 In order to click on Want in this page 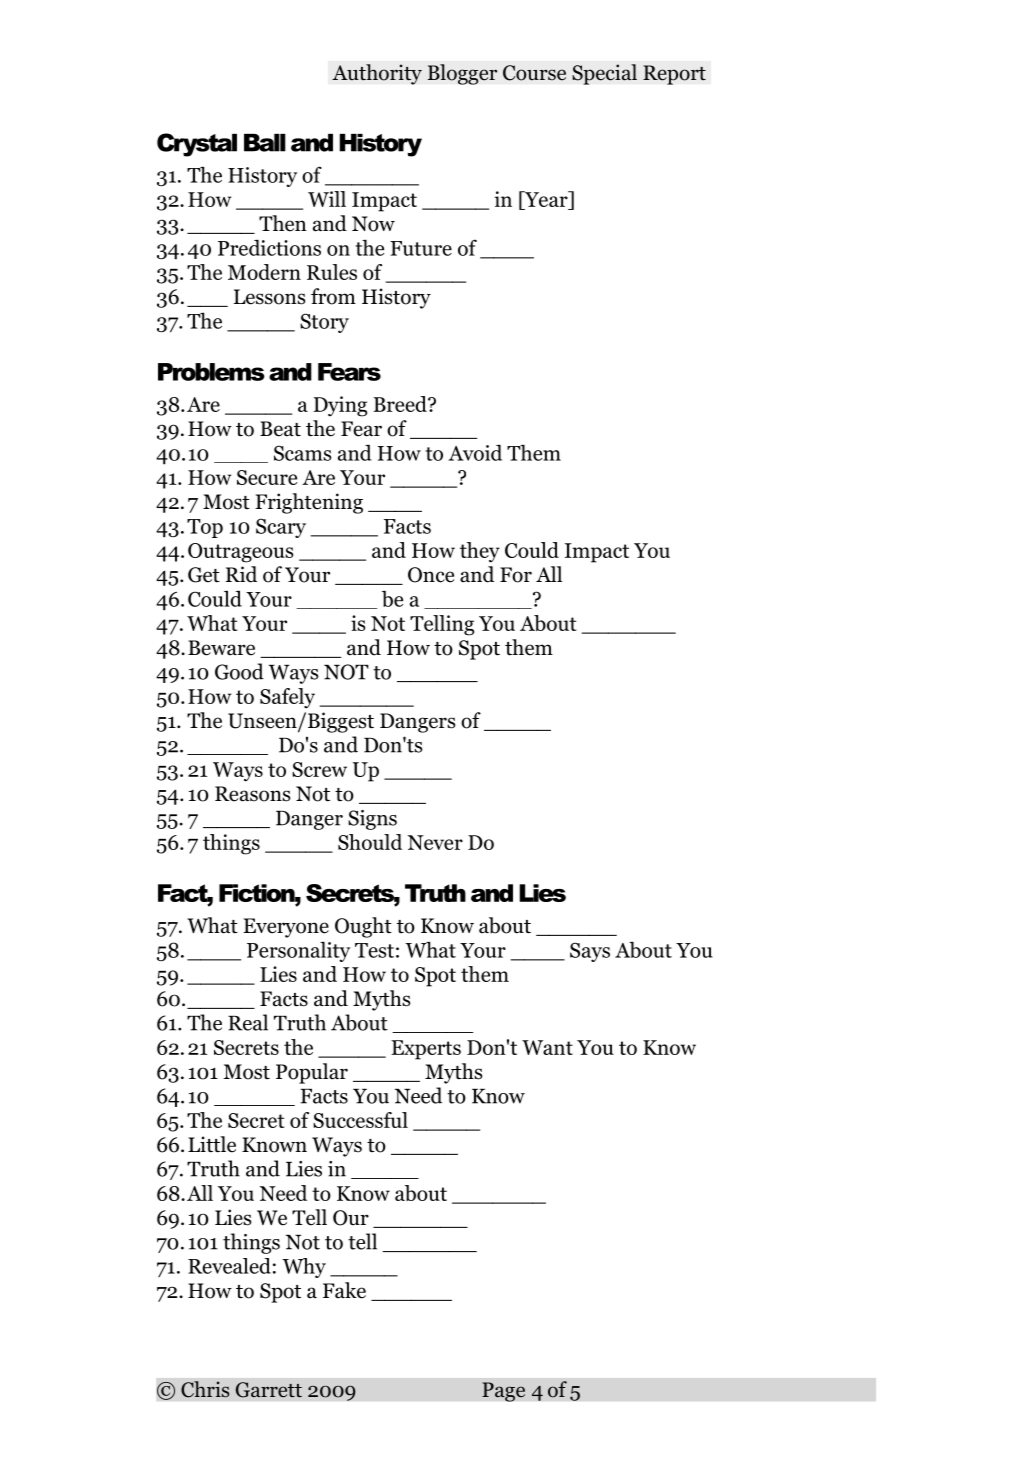, I will do `click(547, 1047)`.
